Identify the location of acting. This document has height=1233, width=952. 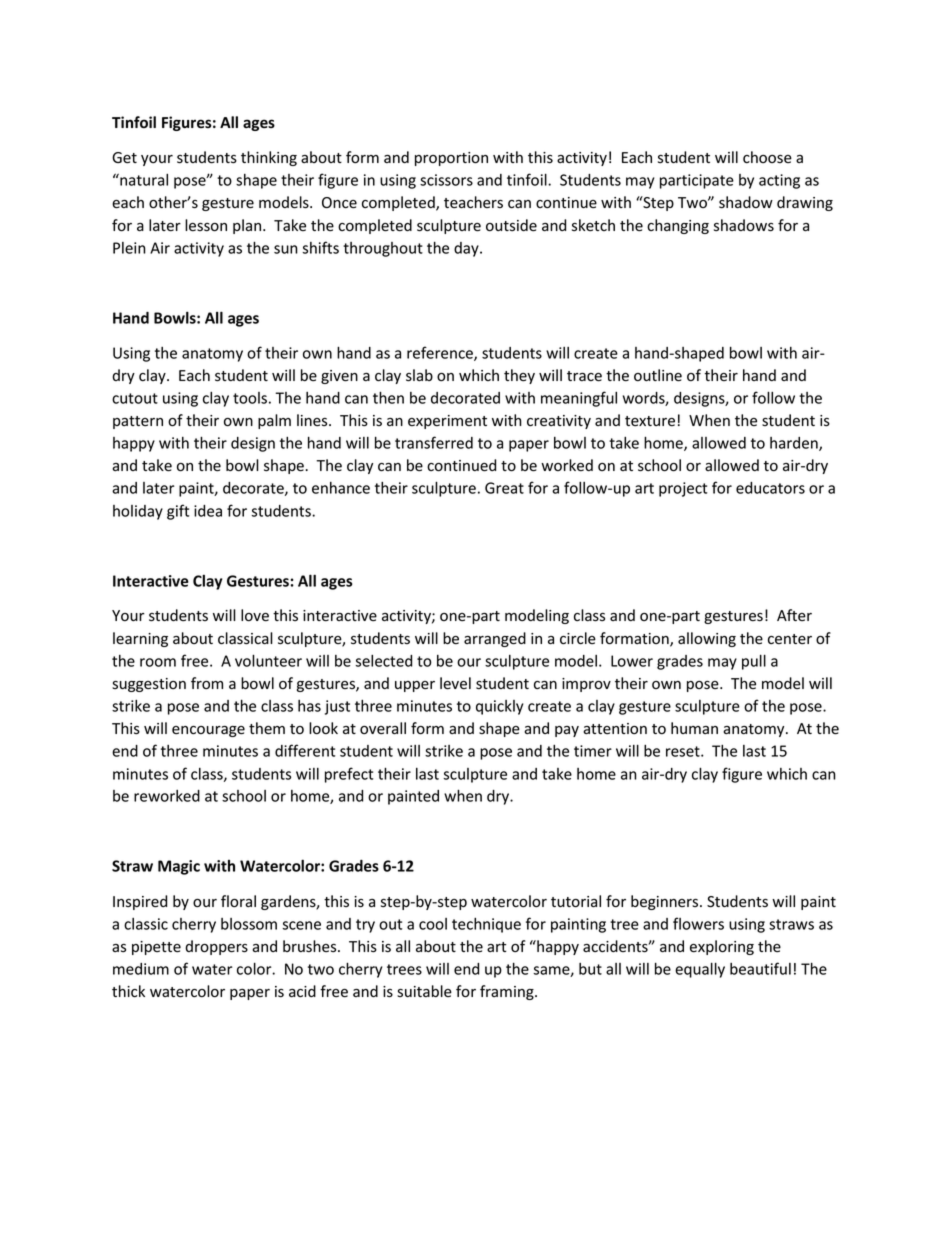
(779, 181).
